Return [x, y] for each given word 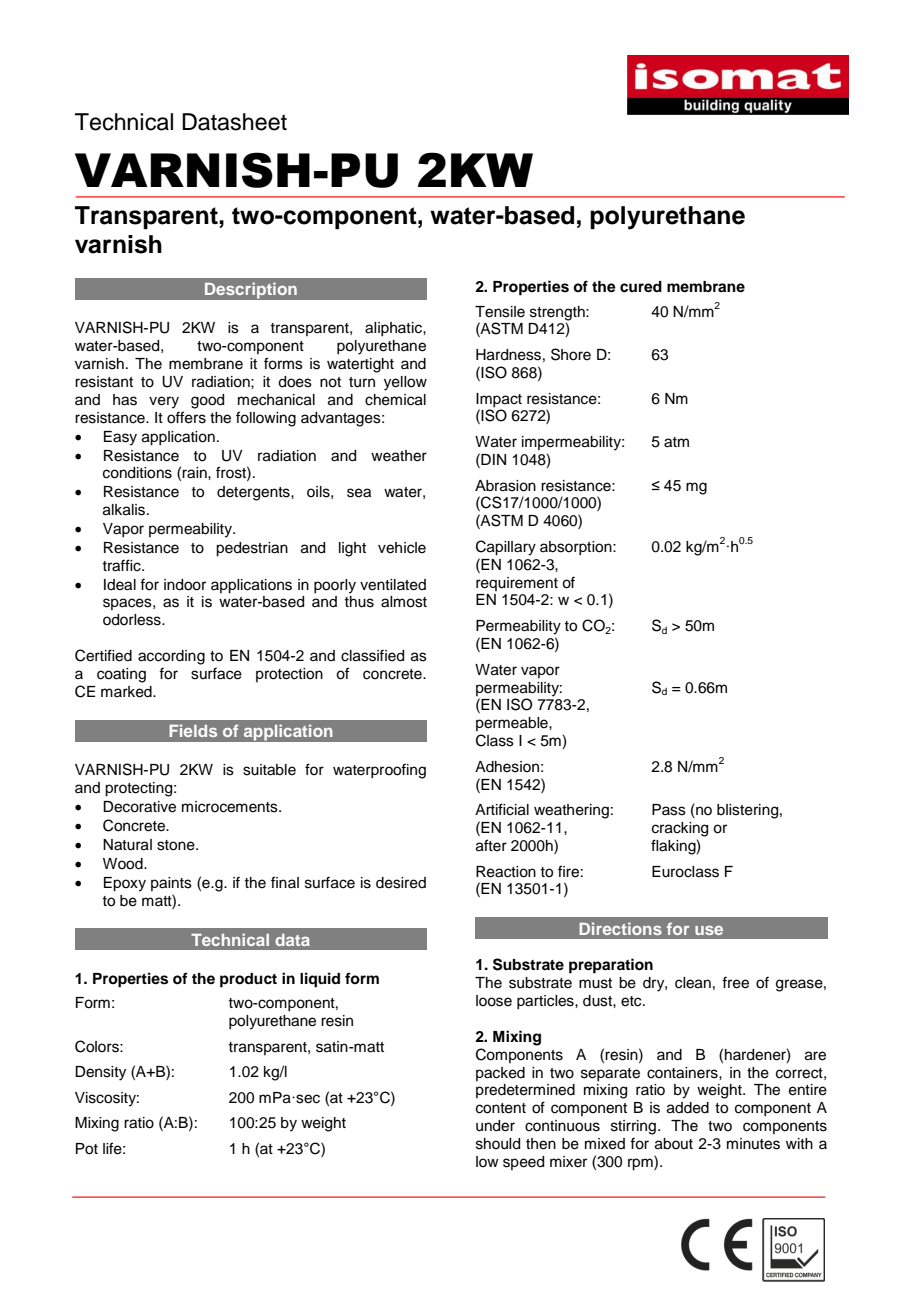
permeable [513, 724]
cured [641, 287]
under [495, 1126]
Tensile [500, 312]
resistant [104, 382]
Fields [193, 730]
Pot [87, 1149]
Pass [669, 810]
